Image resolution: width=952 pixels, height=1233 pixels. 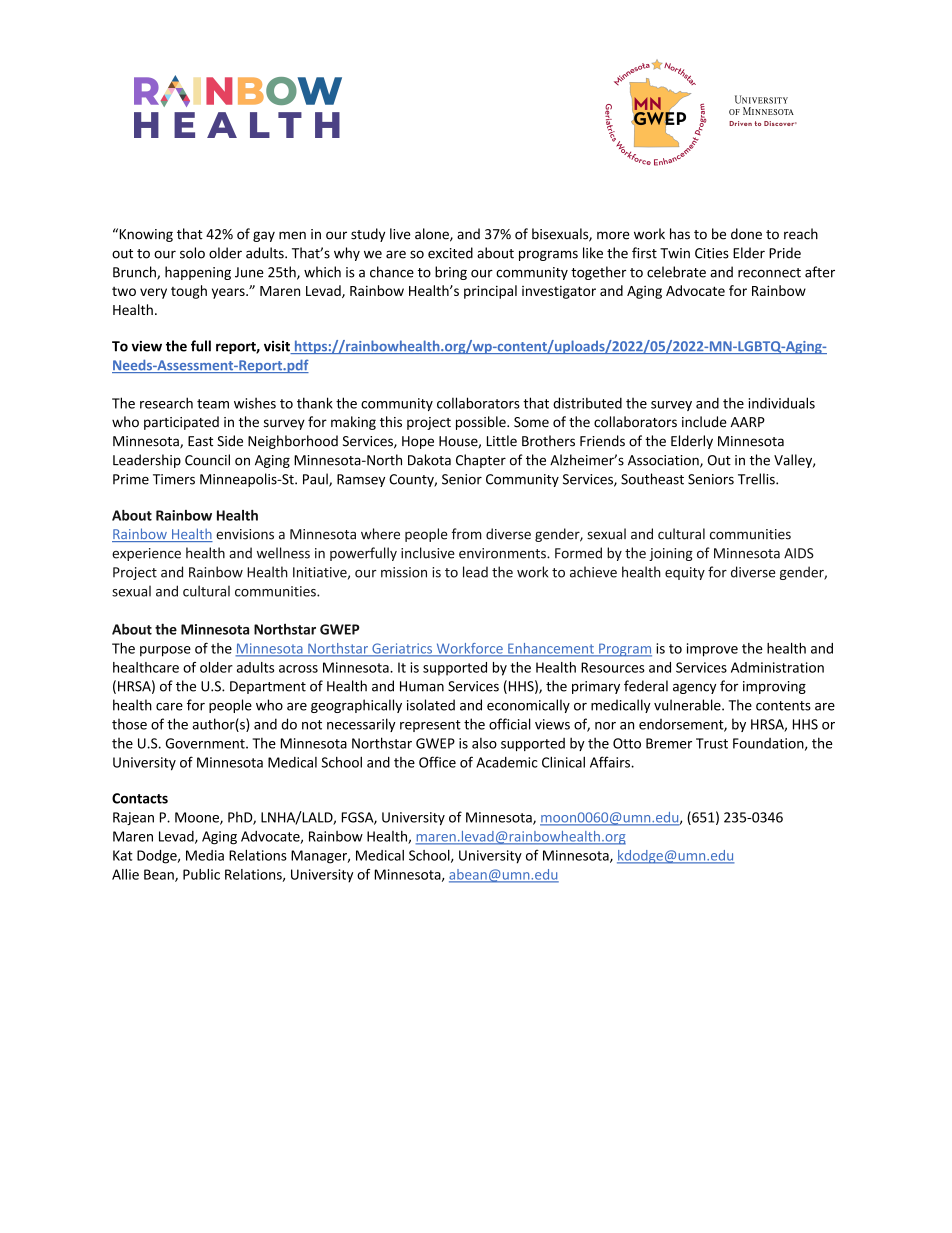 I want to click on Government, so click(x=206, y=743).
